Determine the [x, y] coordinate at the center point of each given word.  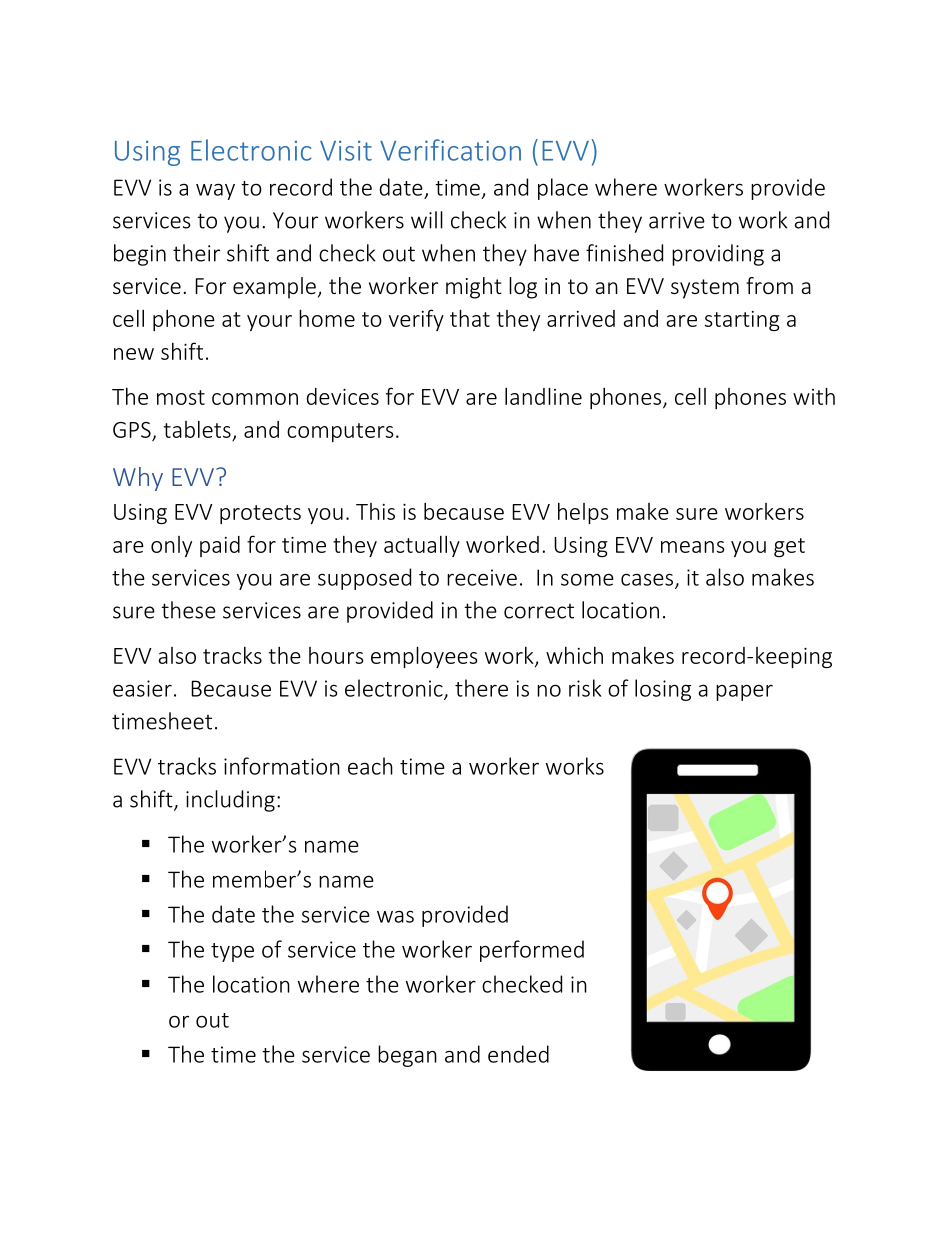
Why [138, 479]
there [481, 688]
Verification [450, 150]
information [282, 766]
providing [718, 255]
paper [744, 692]
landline [543, 396]
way [215, 191]
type [232, 952]
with [814, 396]
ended [518, 1054]
